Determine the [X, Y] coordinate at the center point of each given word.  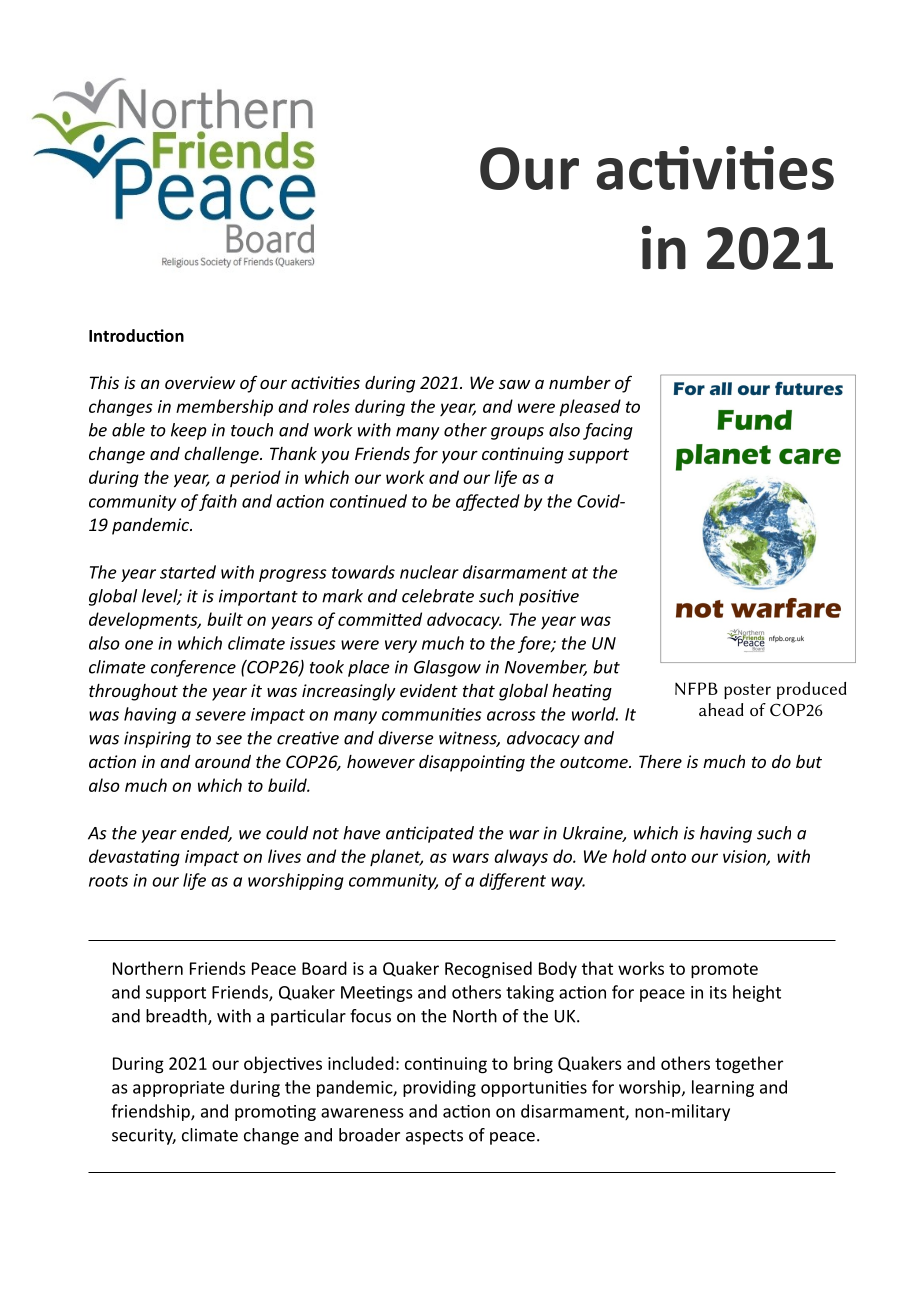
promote [724, 970]
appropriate [179, 1089]
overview [200, 382]
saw [514, 384]
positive [549, 597]
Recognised [488, 970]
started [188, 572]
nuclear [429, 572]
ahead [721, 709]
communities [432, 714]
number [580, 382]
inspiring [157, 739]
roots [108, 881]
